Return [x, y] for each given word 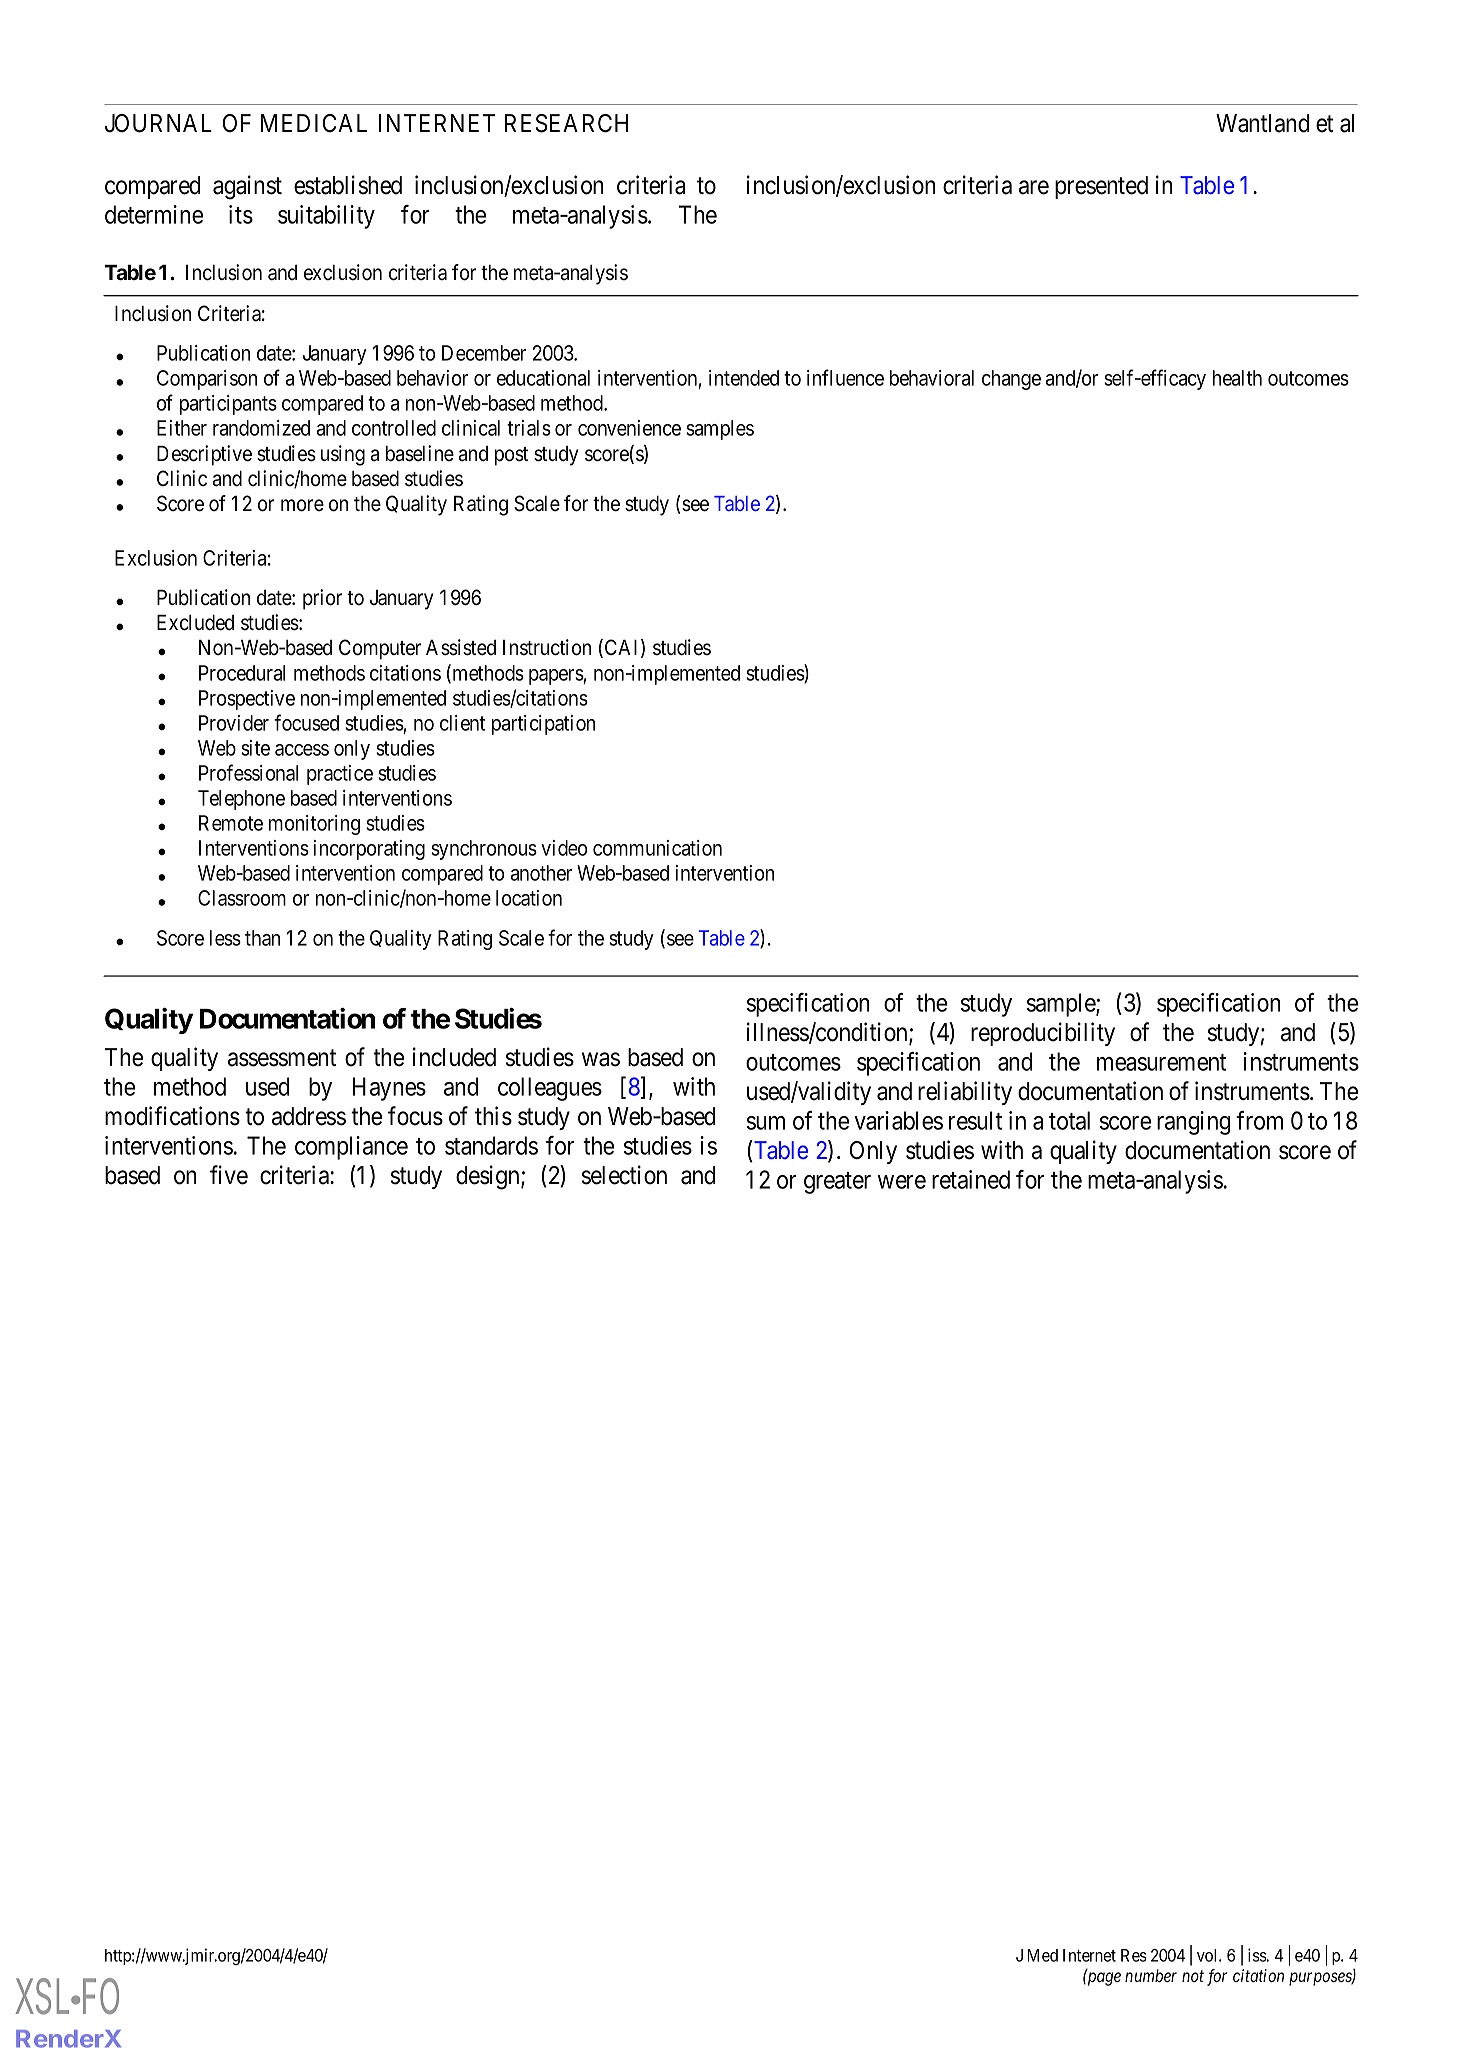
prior [322, 599]
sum [766, 1123]
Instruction [547, 647]
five [229, 1175]
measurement [1161, 1062]
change [1011, 380]
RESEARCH [566, 123]
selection [624, 1175]
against [247, 187]
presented [1101, 187]
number [1151, 1975]
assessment [282, 1058]
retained [971, 1179]
